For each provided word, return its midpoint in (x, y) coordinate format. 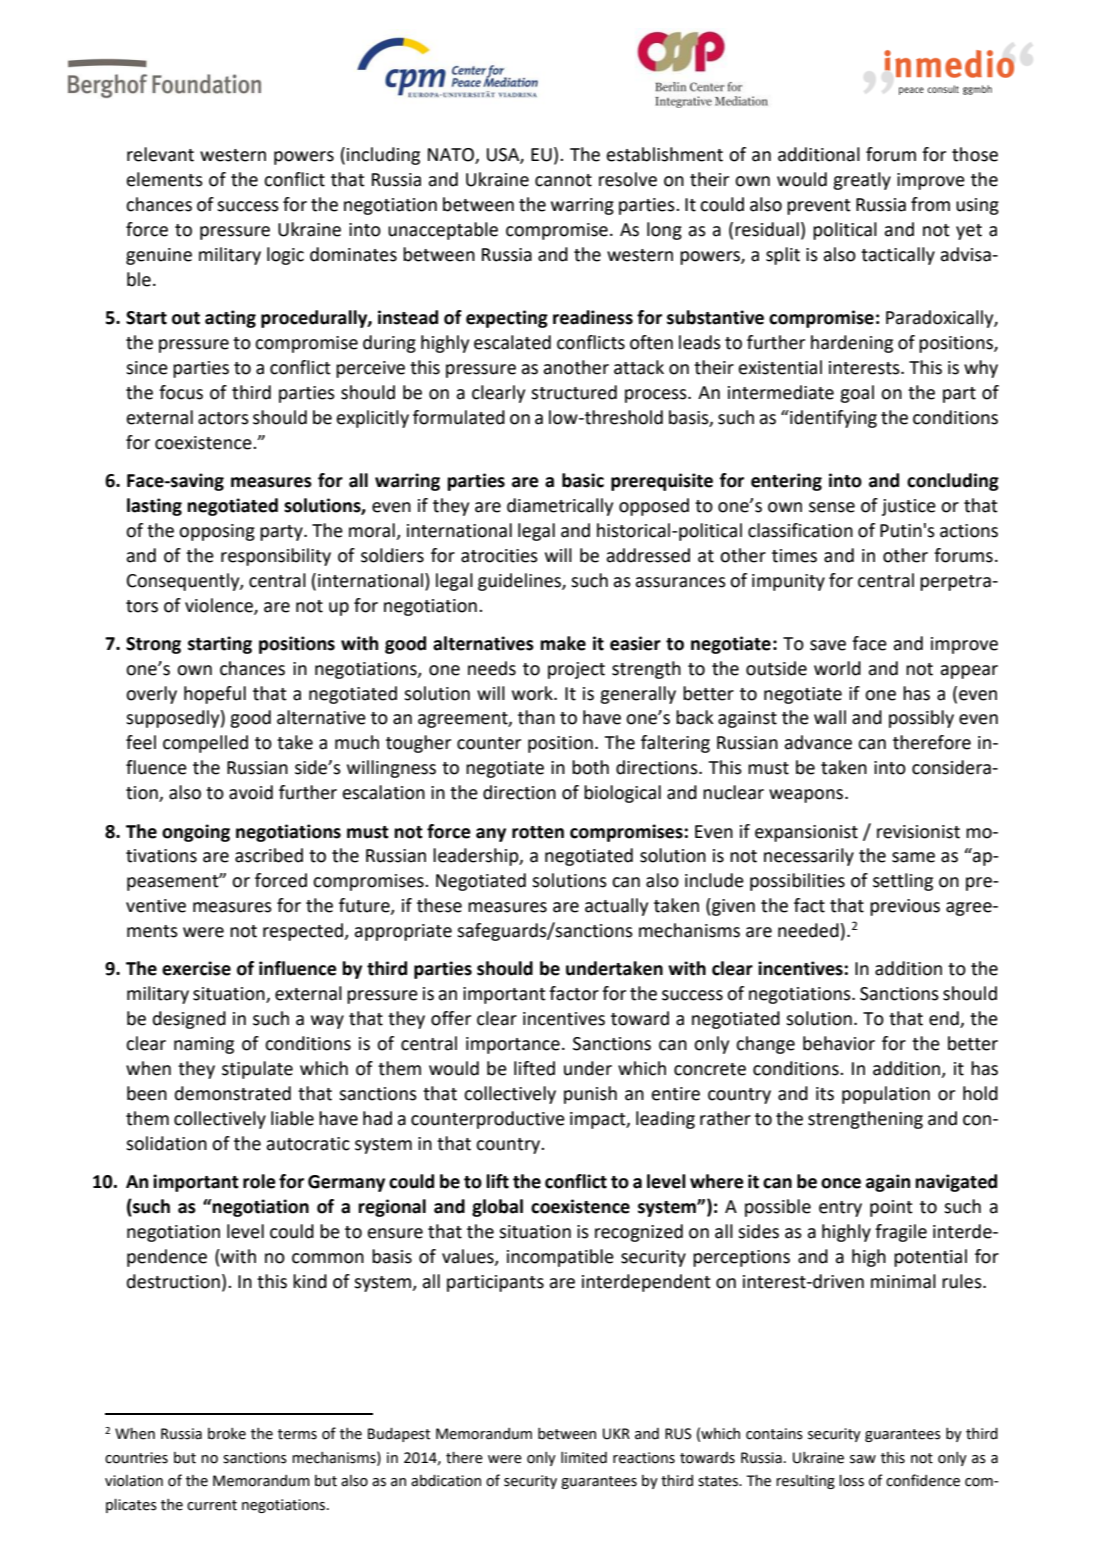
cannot (563, 180)
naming (204, 1045)
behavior (839, 1043)
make (563, 643)
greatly (862, 181)
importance (513, 1045)
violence (220, 606)
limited (584, 1458)
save (828, 645)
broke (227, 1434)
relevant (160, 154)
